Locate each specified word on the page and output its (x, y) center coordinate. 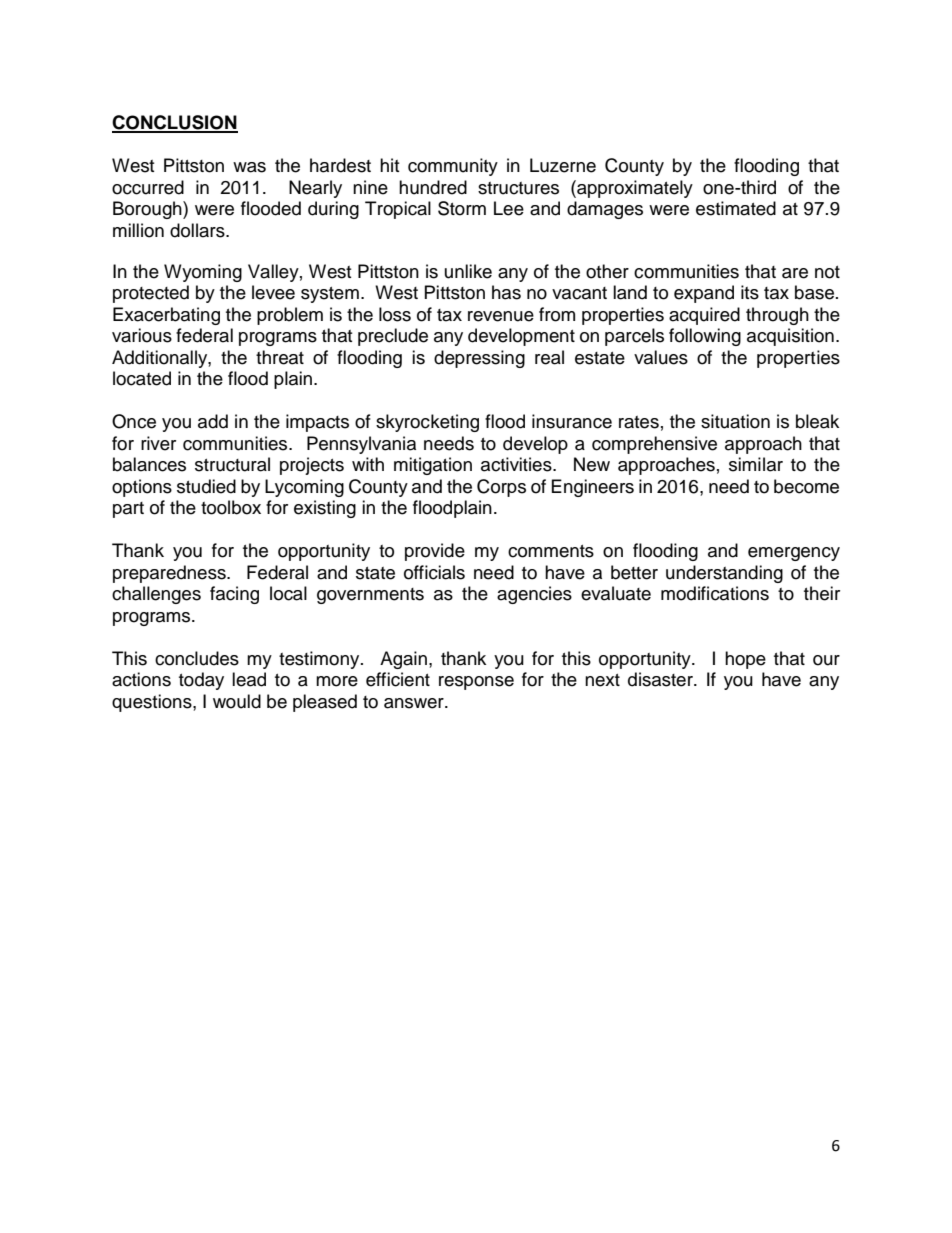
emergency (794, 554)
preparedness (170, 574)
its (750, 292)
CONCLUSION (175, 123)
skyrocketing (427, 423)
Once (134, 421)
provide (435, 552)
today (201, 681)
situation (735, 421)
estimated (736, 208)
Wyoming (203, 273)
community (453, 167)
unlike (468, 271)
